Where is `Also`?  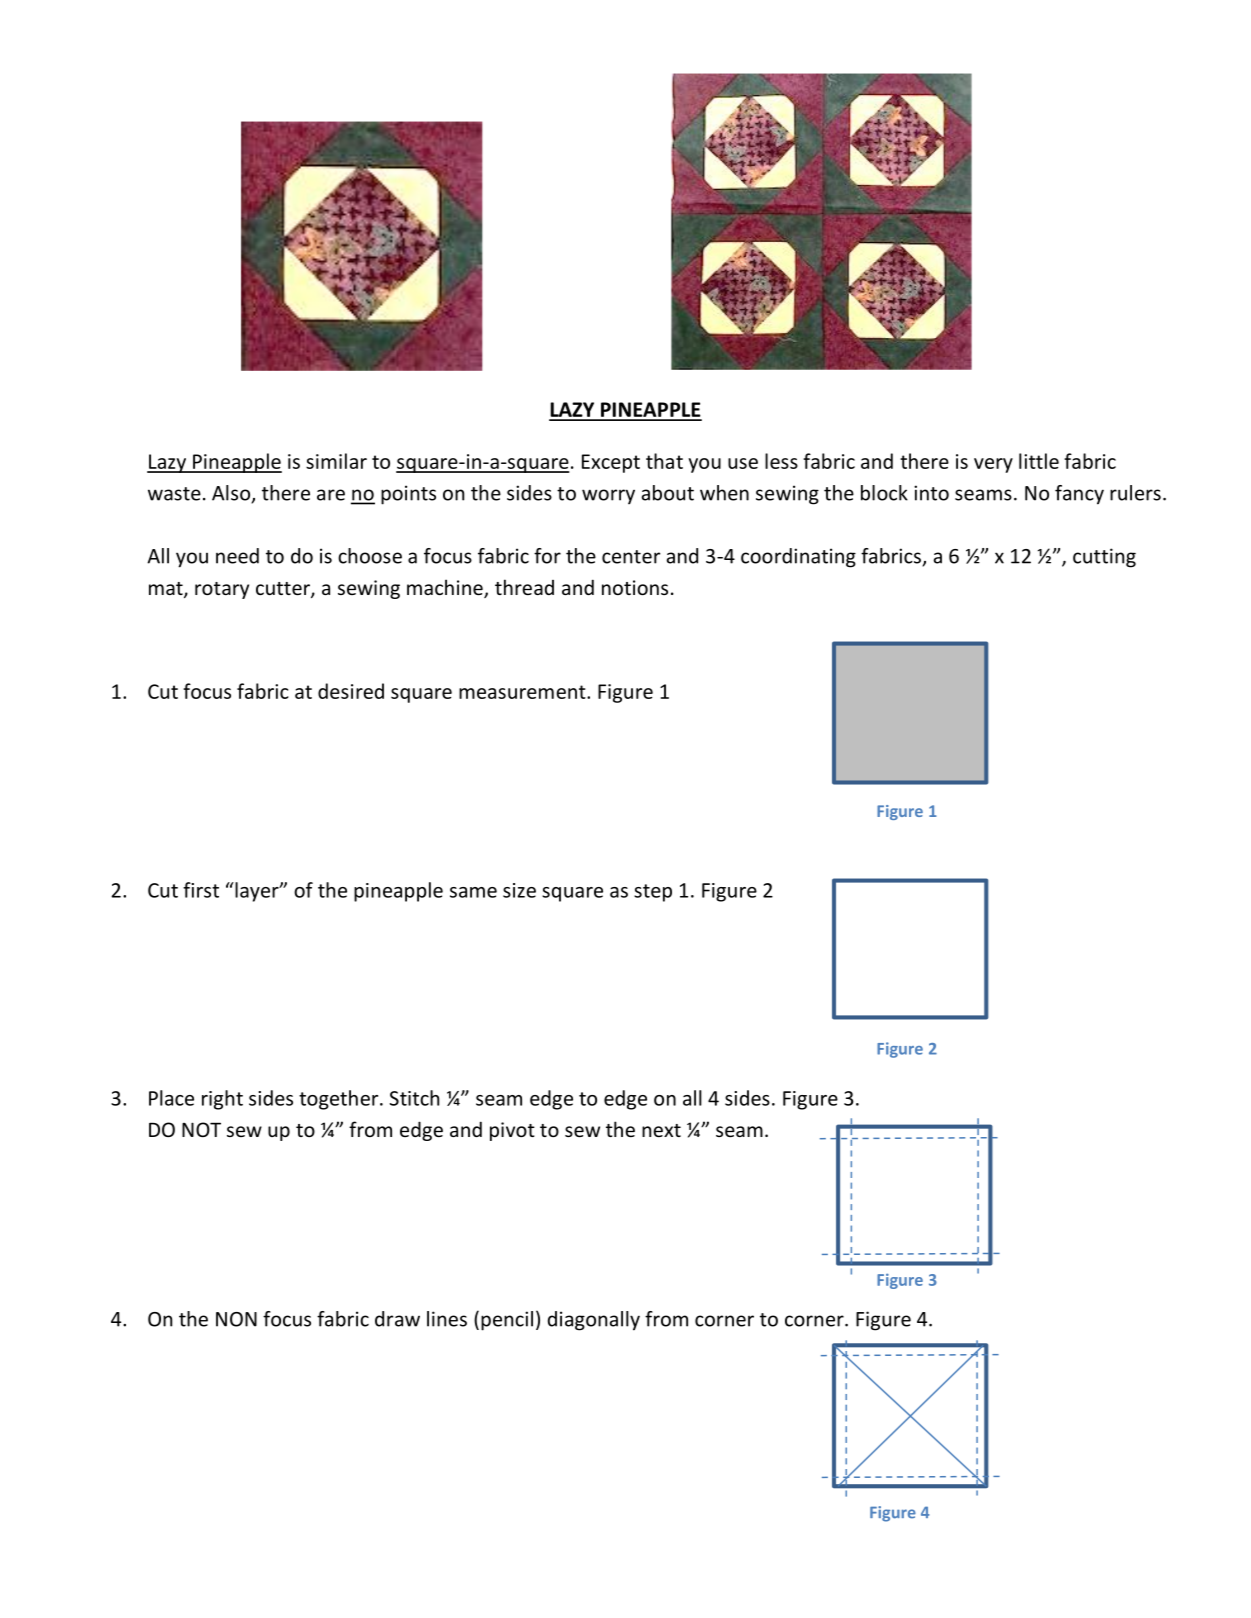 Also is located at coordinates (232, 494).
